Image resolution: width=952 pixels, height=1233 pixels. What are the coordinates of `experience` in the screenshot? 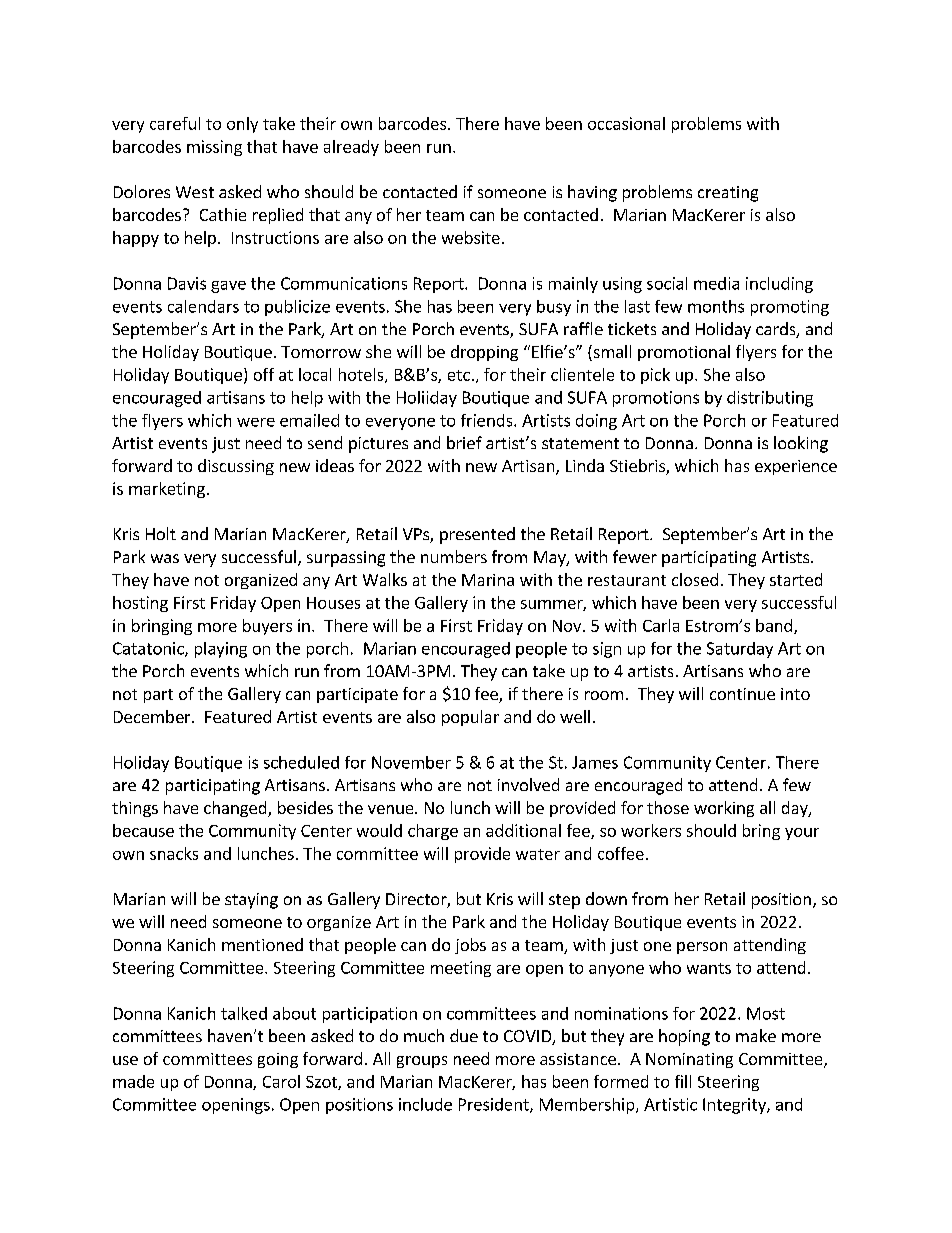 It's located at (796, 467).
